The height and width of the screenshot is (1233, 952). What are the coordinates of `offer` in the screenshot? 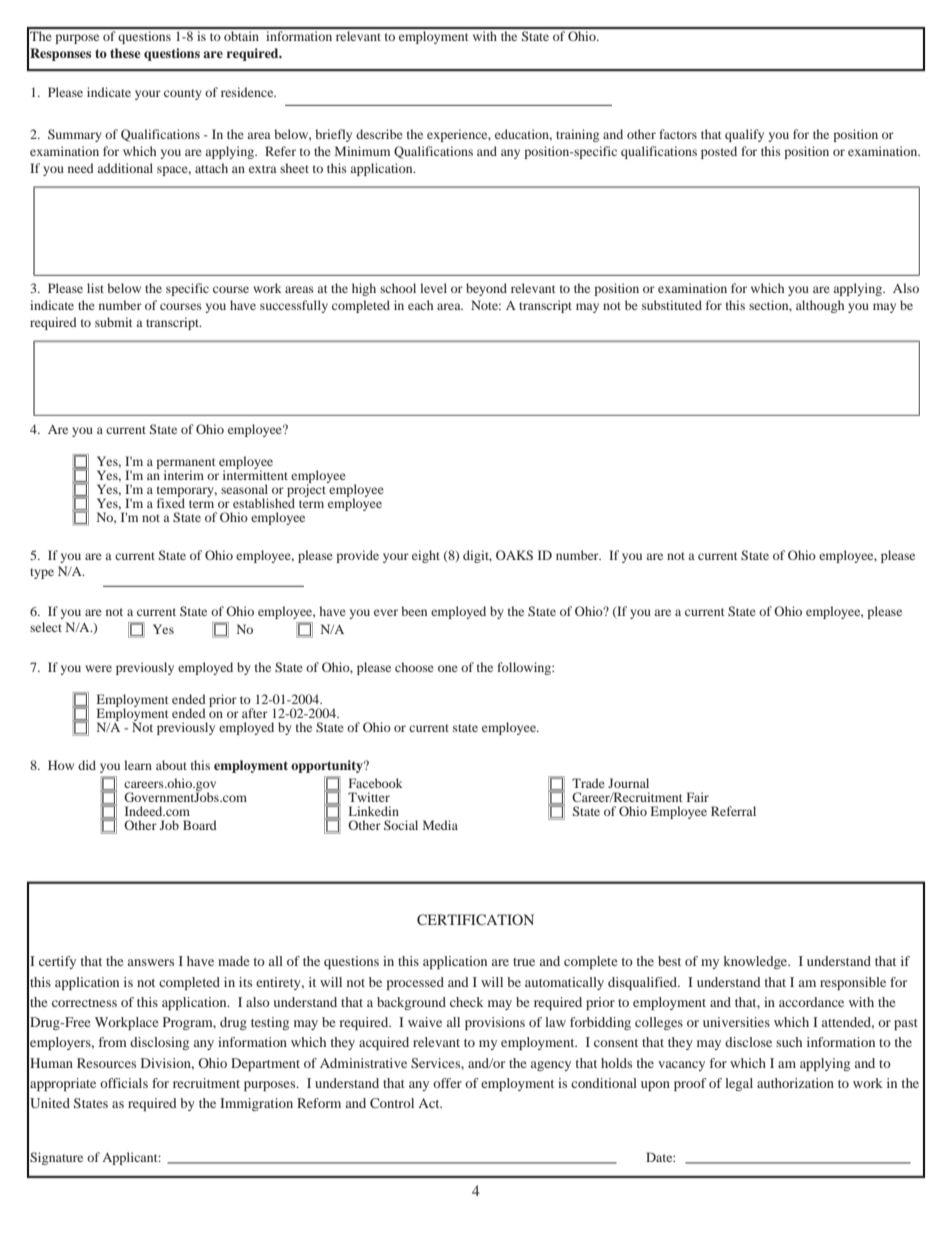 It's located at (447, 1083).
